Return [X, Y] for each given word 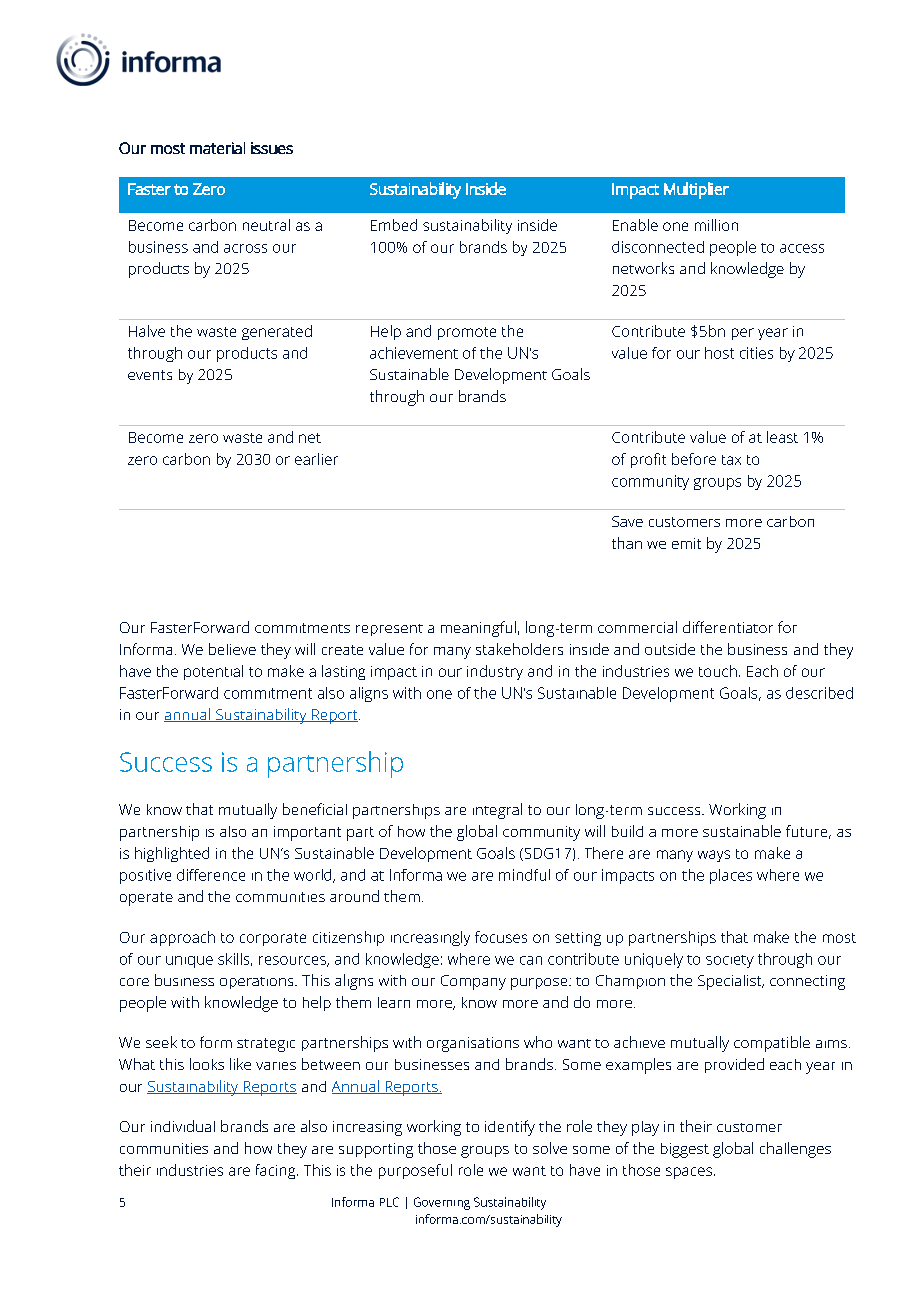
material [217, 148]
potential [213, 672]
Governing [442, 1203]
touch [718, 671]
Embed [394, 225]
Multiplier [696, 190]
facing [277, 1171]
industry [495, 672]
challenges [795, 1150]
